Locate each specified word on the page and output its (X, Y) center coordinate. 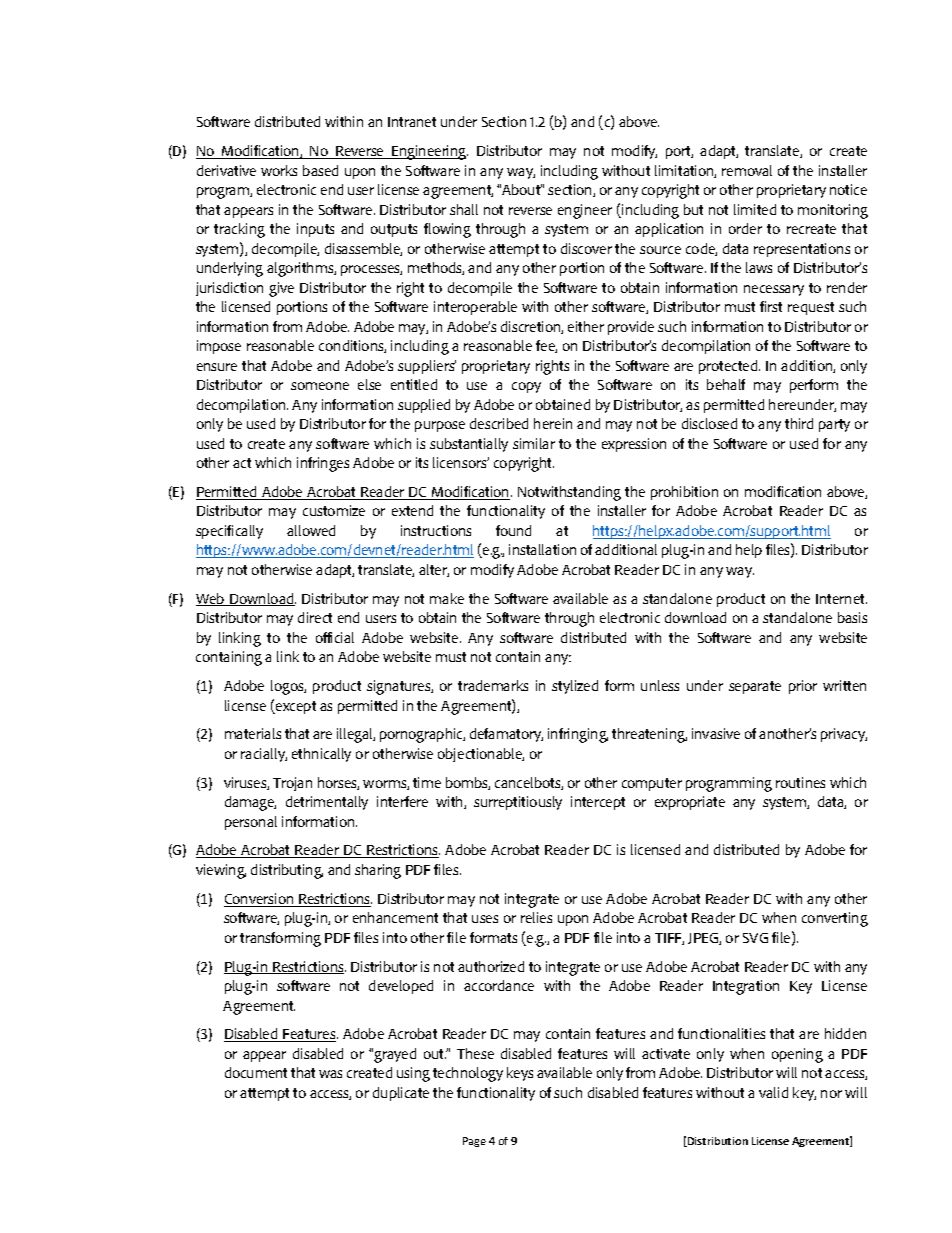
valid (773, 1092)
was (330, 1074)
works (279, 170)
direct (315, 617)
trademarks (493, 685)
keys (520, 1074)
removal (747, 170)
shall (464, 209)
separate (755, 687)
